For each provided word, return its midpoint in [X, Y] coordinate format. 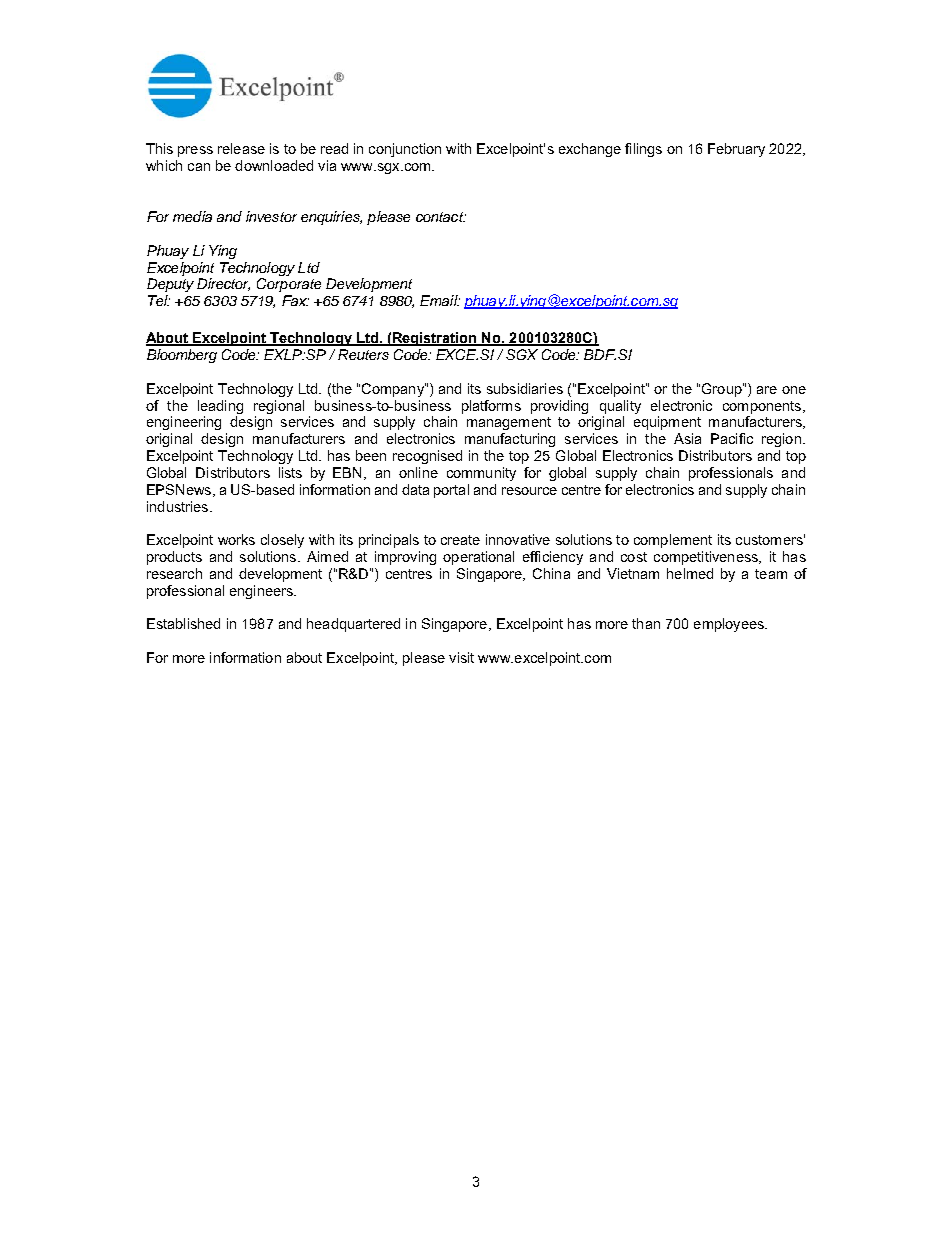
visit [461, 657]
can [199, 167]
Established [183, 623]
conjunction [405, 150]
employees [730, 625]
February [736, 150]
